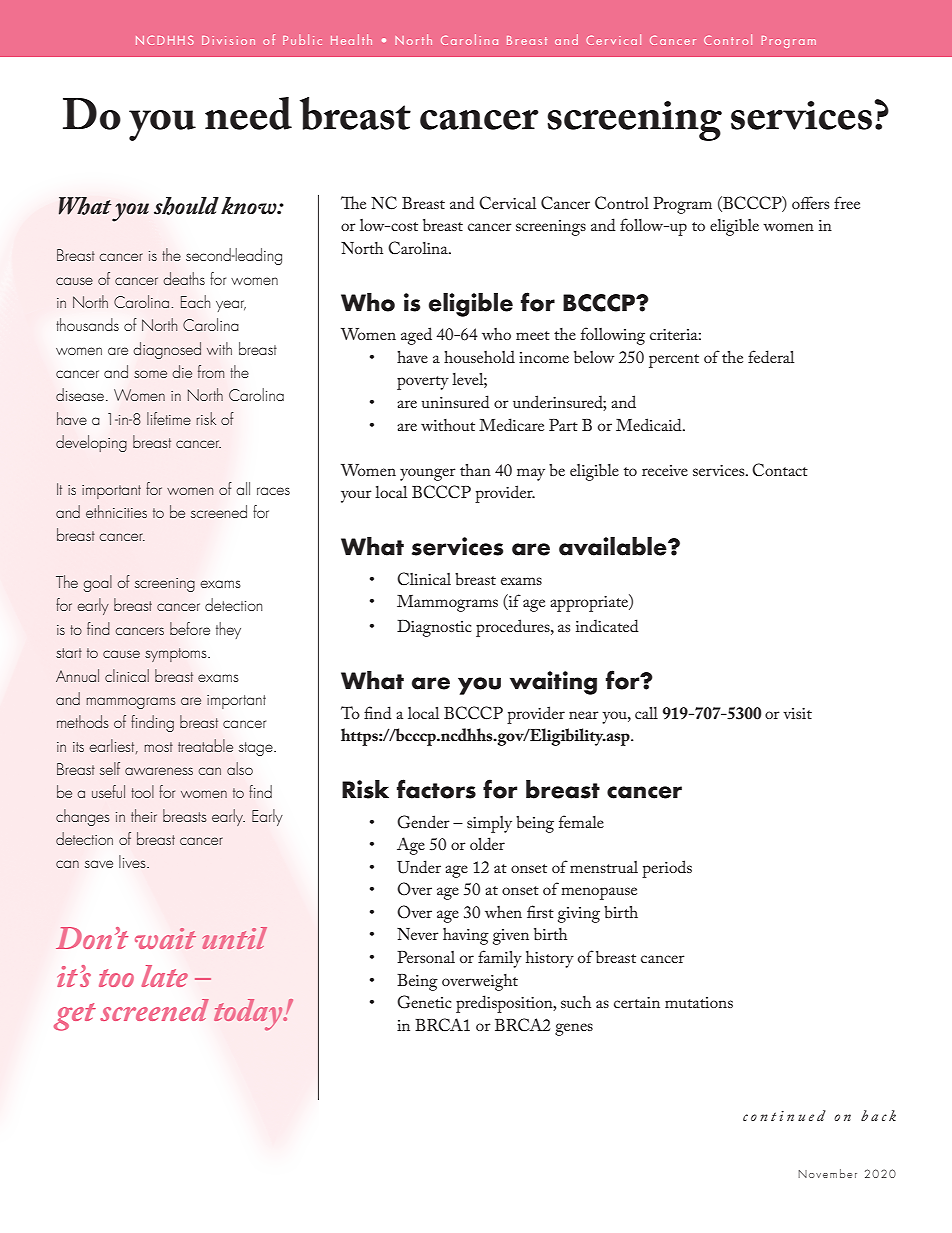 This screenshot has width=952, height=1233. Describe the element at coordinates (228, 40) in the screenshot. I see `Division` at that location.
